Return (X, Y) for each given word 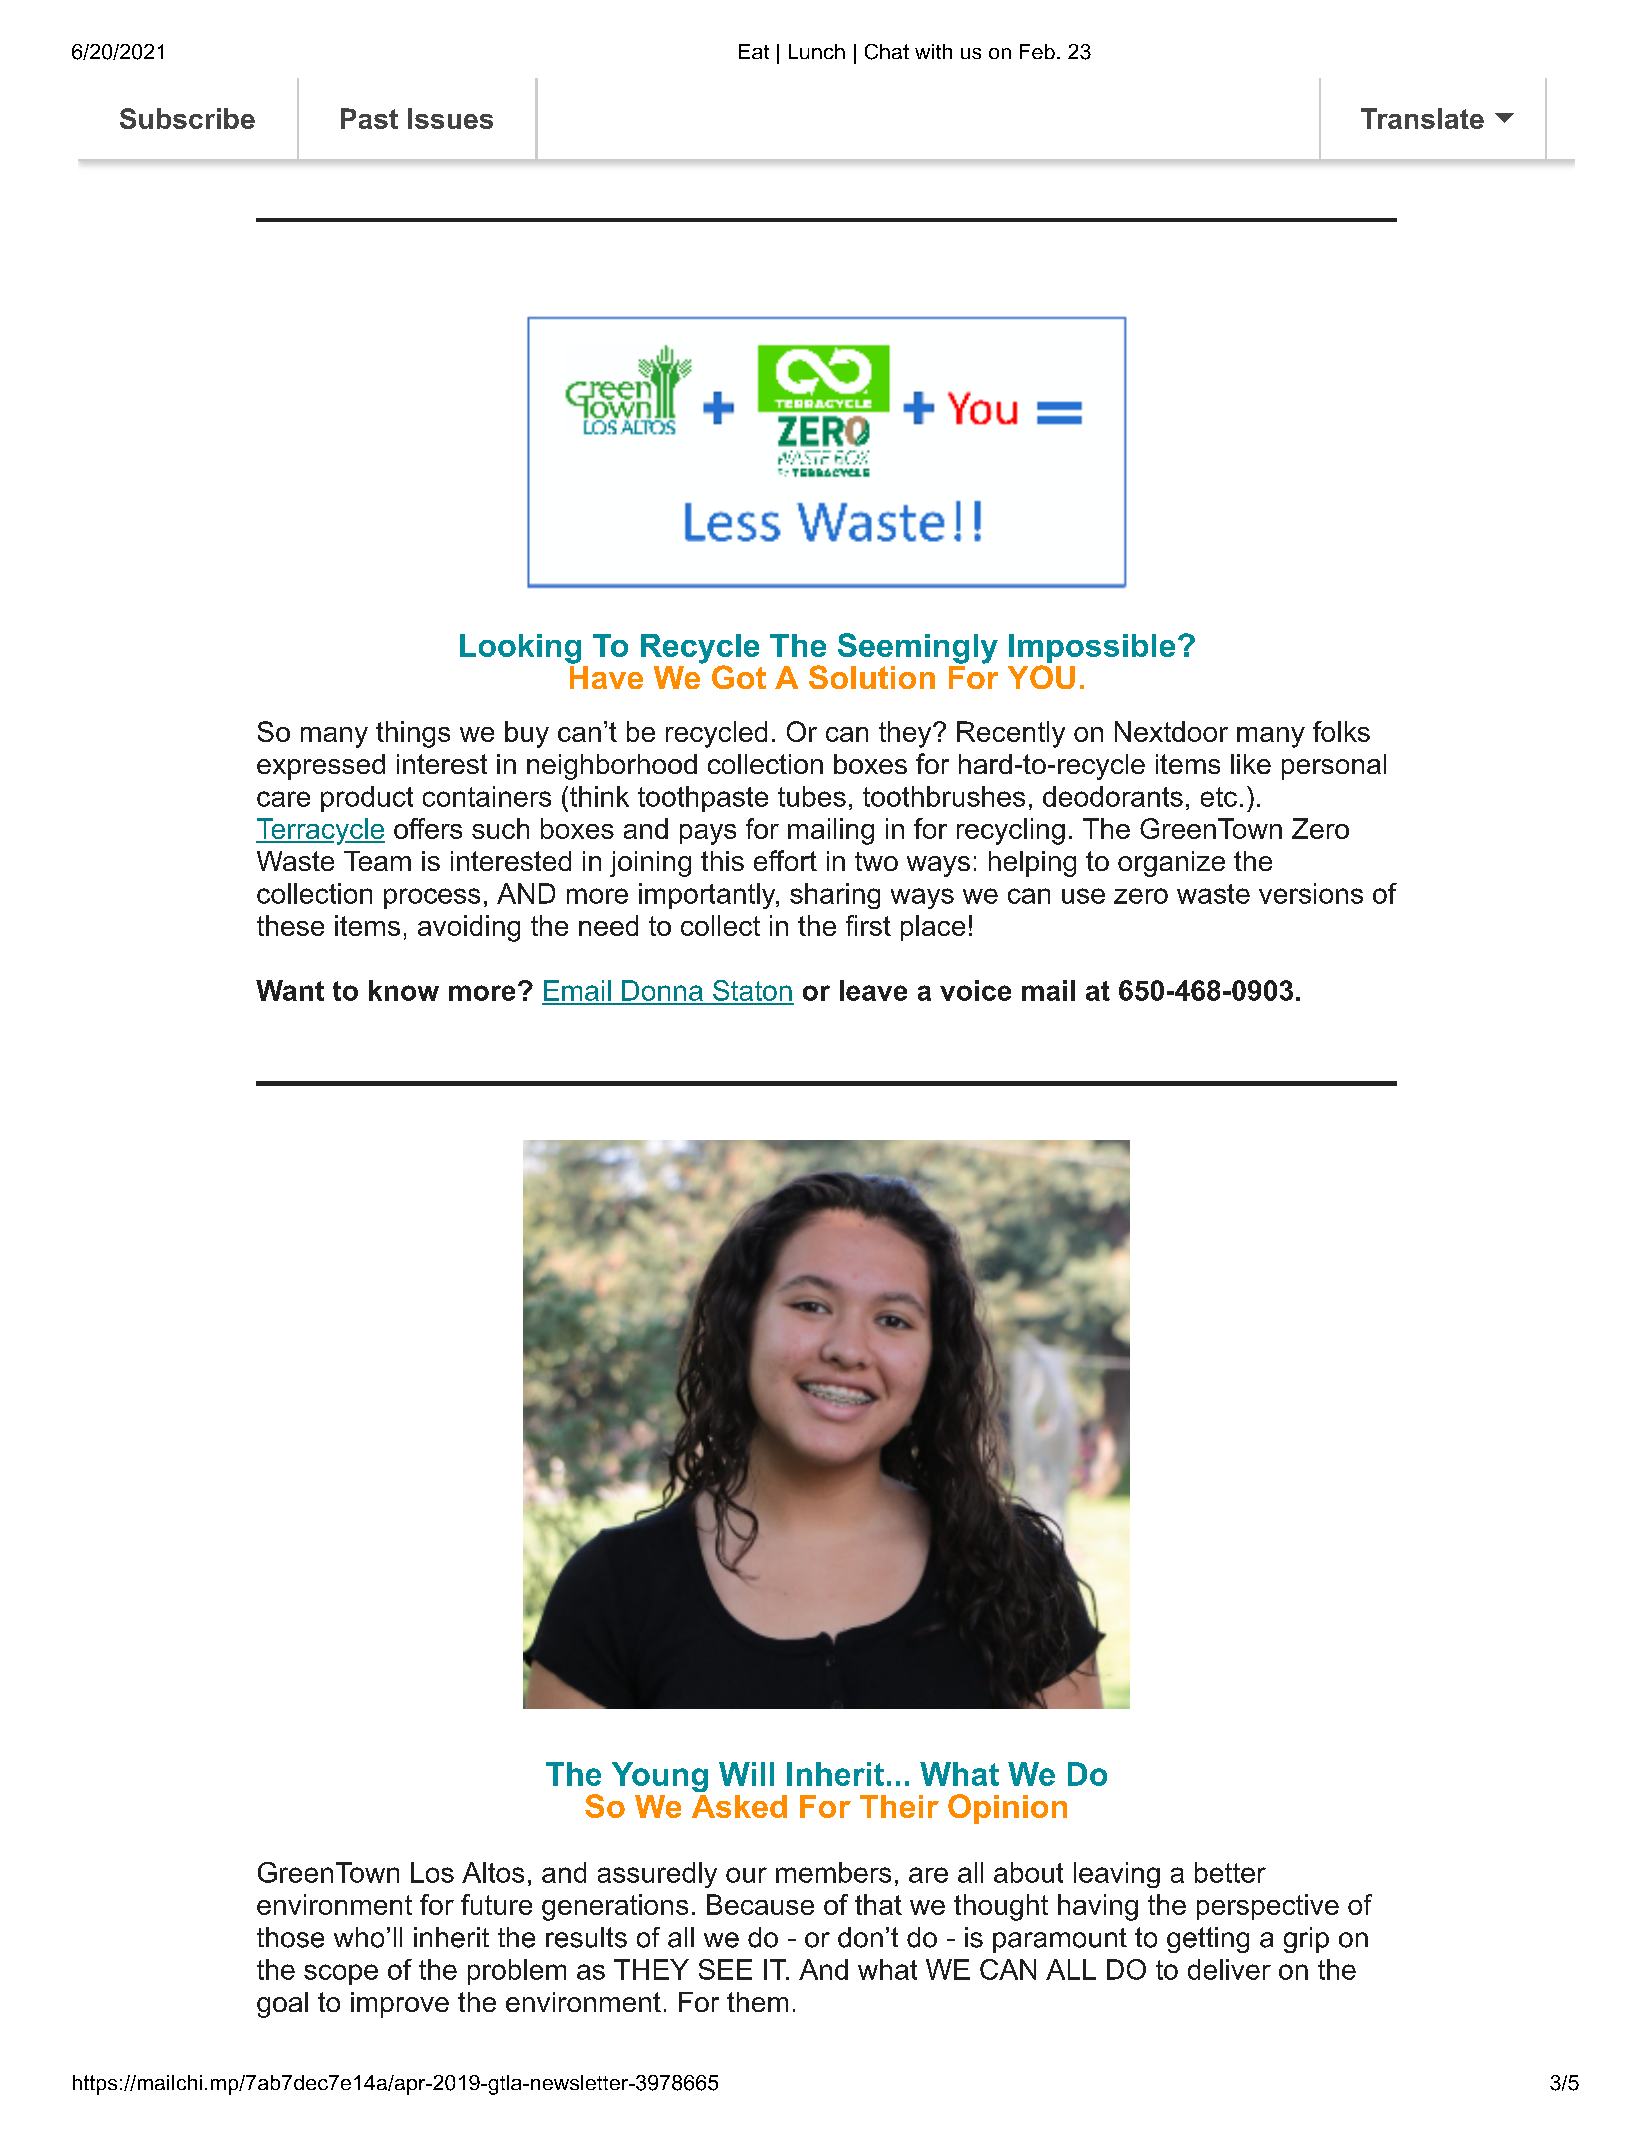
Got (739, 677)
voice (975, 990)
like (1251, 764)
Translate (1422, 118)
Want (290, 990)
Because (760, 1904)
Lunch (817, 51)
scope (341, 1974)
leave (873, 990)
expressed (321, 767)
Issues (450, 118)
